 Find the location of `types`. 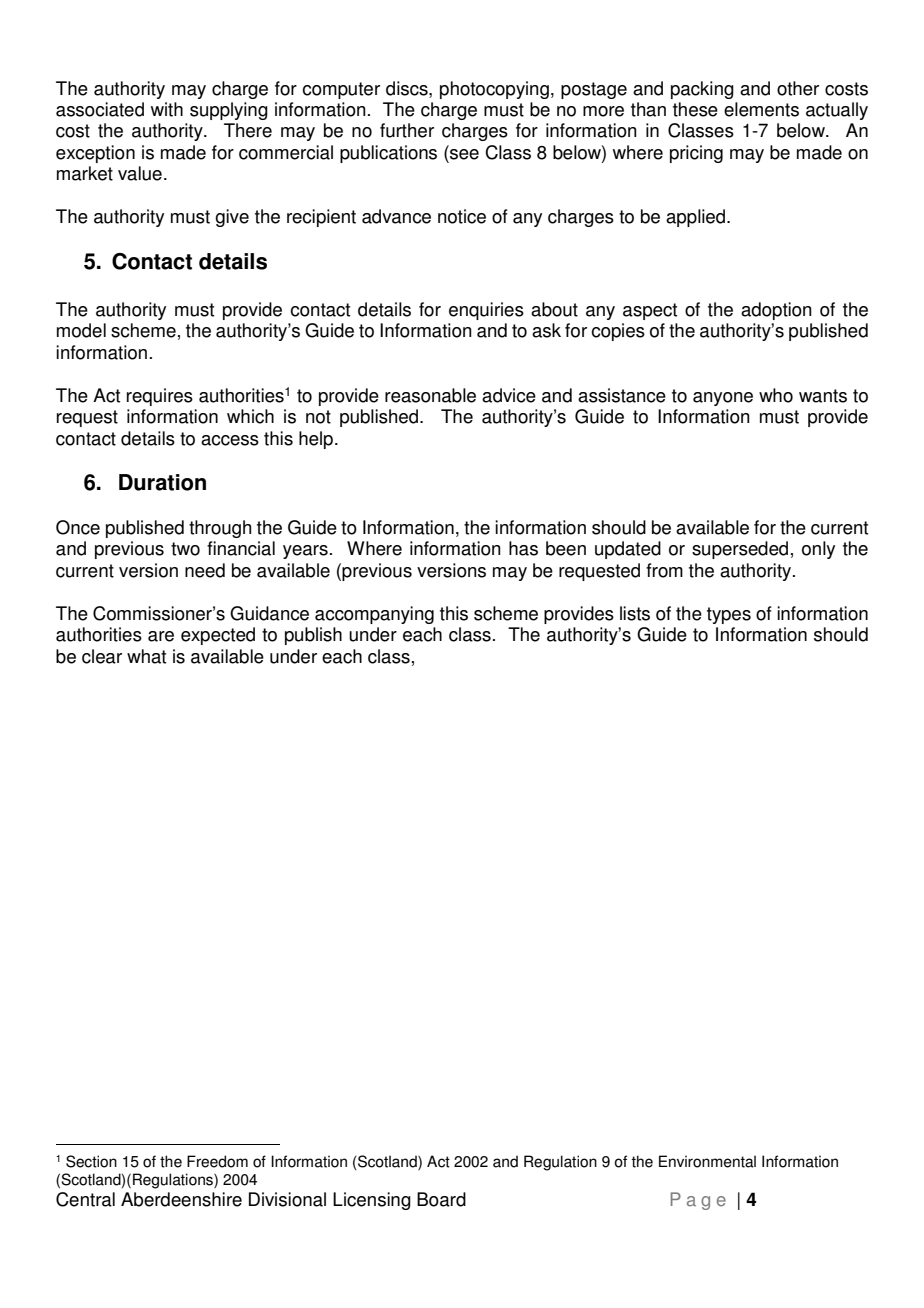

types is located at coordinates (729, 615).
